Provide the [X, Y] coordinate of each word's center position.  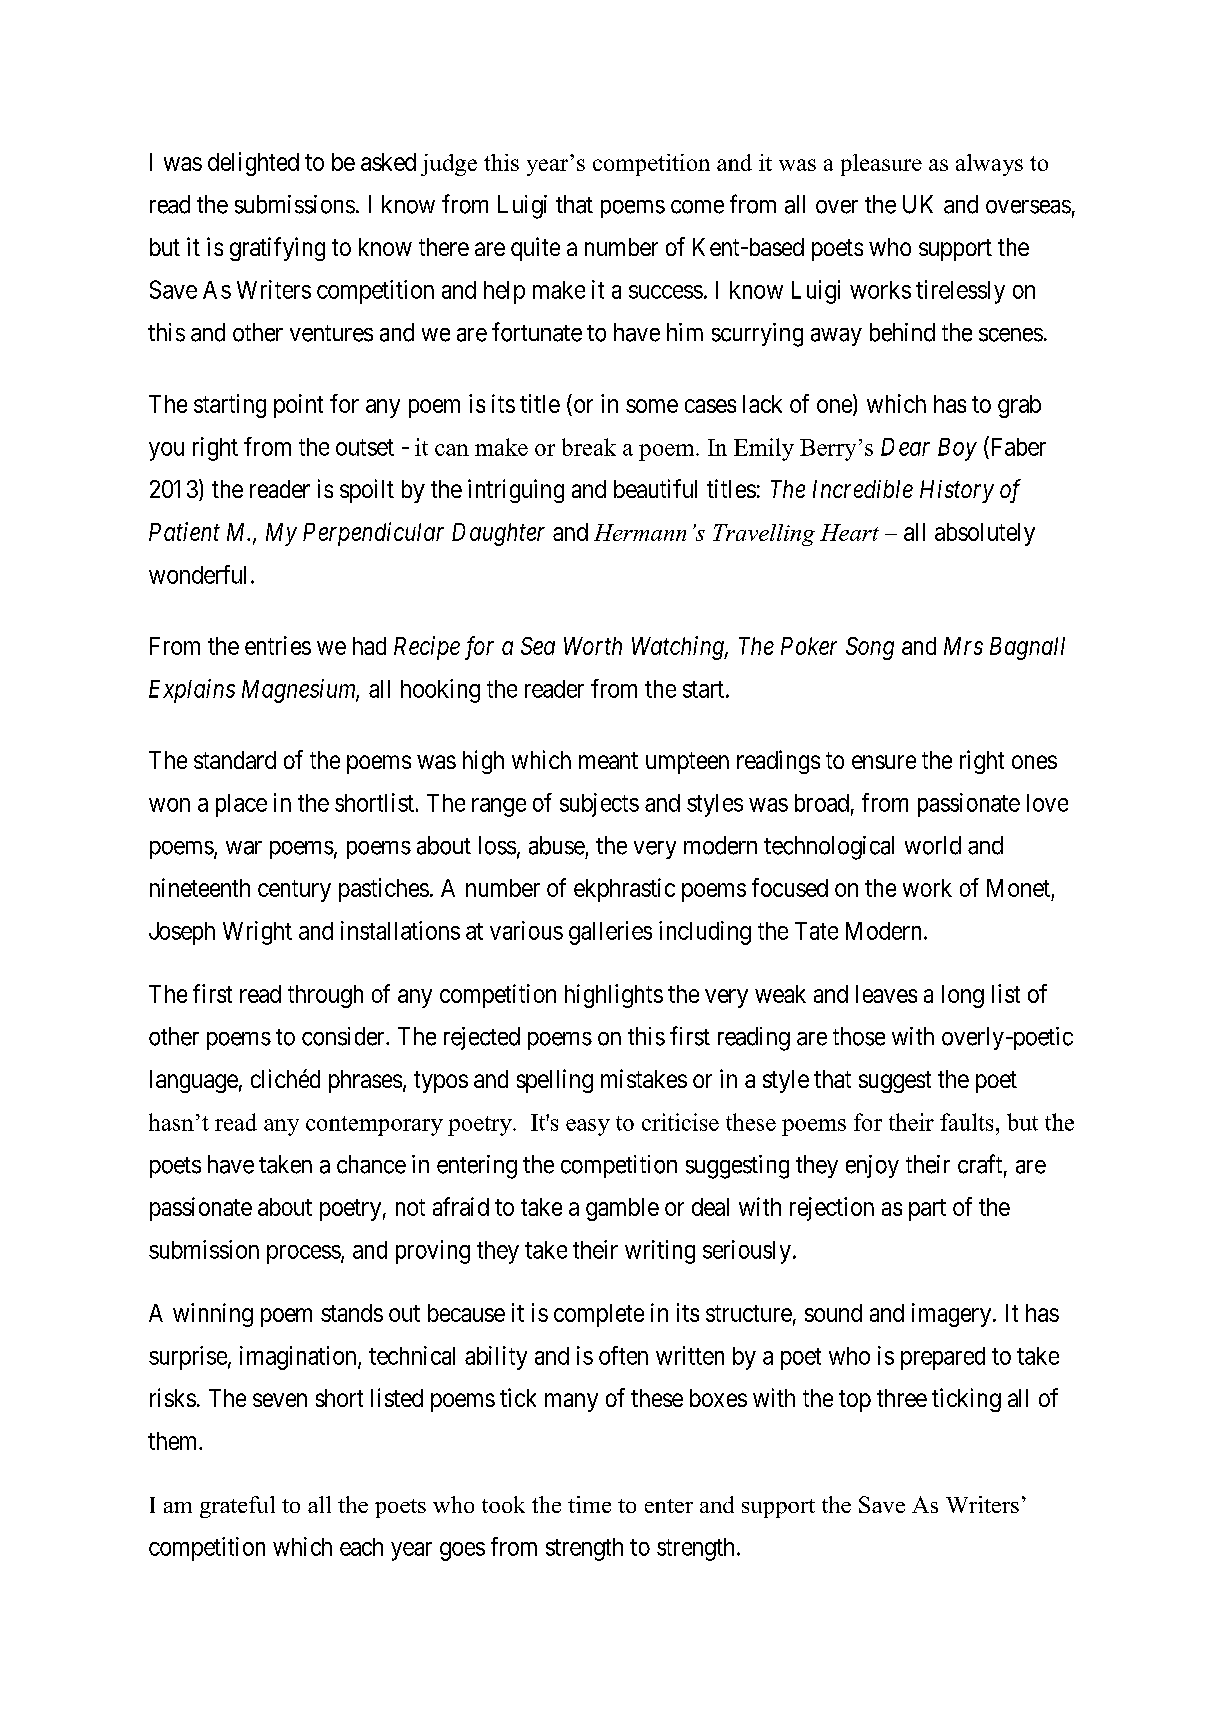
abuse [557, 845]
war [244, 848]
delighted [253, 164]
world [933, 845]
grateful [237, 1507]
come [697, 207]
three [902, 1398]
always [989, 165]
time [589, 1504]
